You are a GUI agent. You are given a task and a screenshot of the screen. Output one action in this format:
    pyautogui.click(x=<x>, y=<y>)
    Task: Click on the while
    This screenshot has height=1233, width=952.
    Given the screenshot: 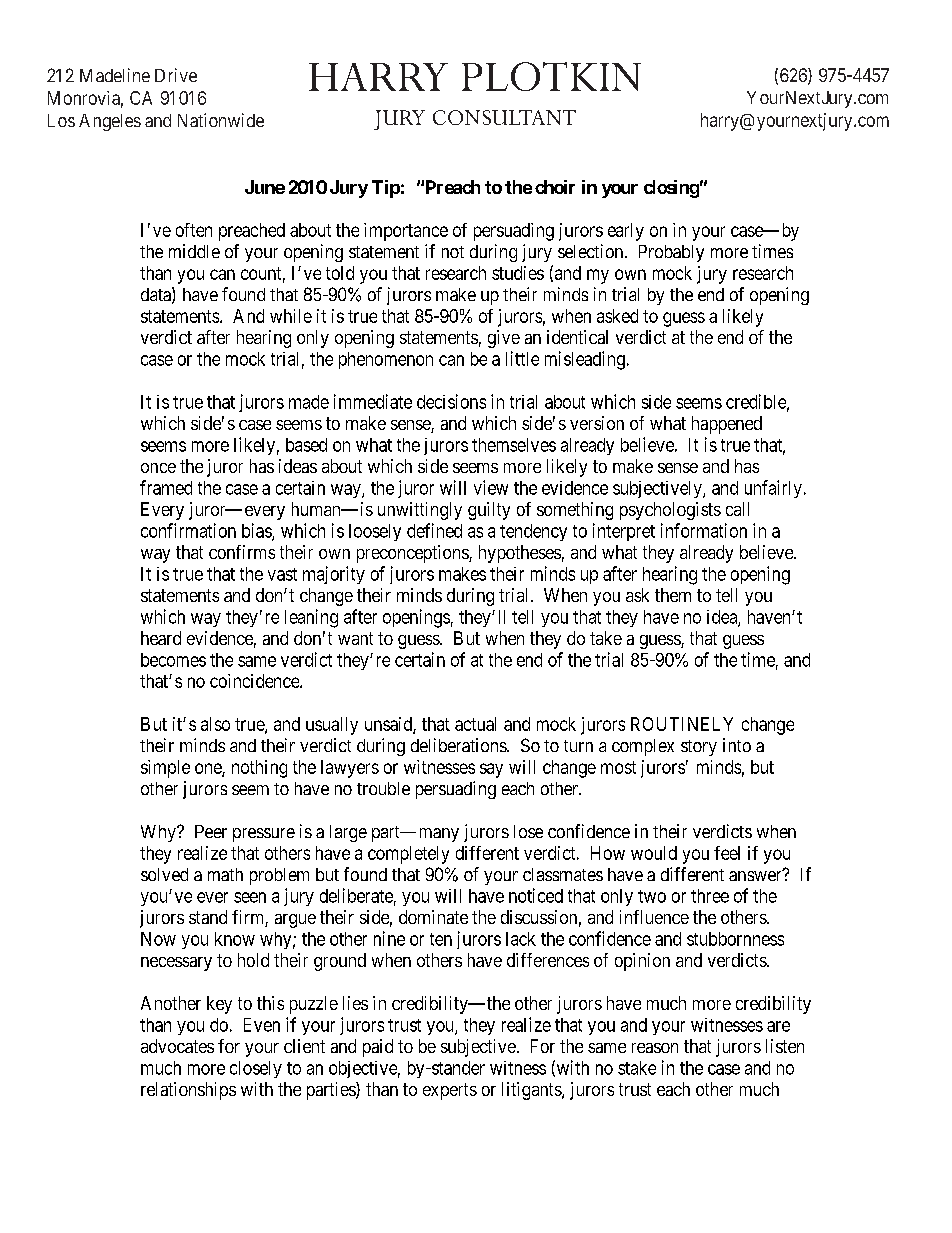 What is the action you would take?
    pyautogui.click(x=291, y=316)
